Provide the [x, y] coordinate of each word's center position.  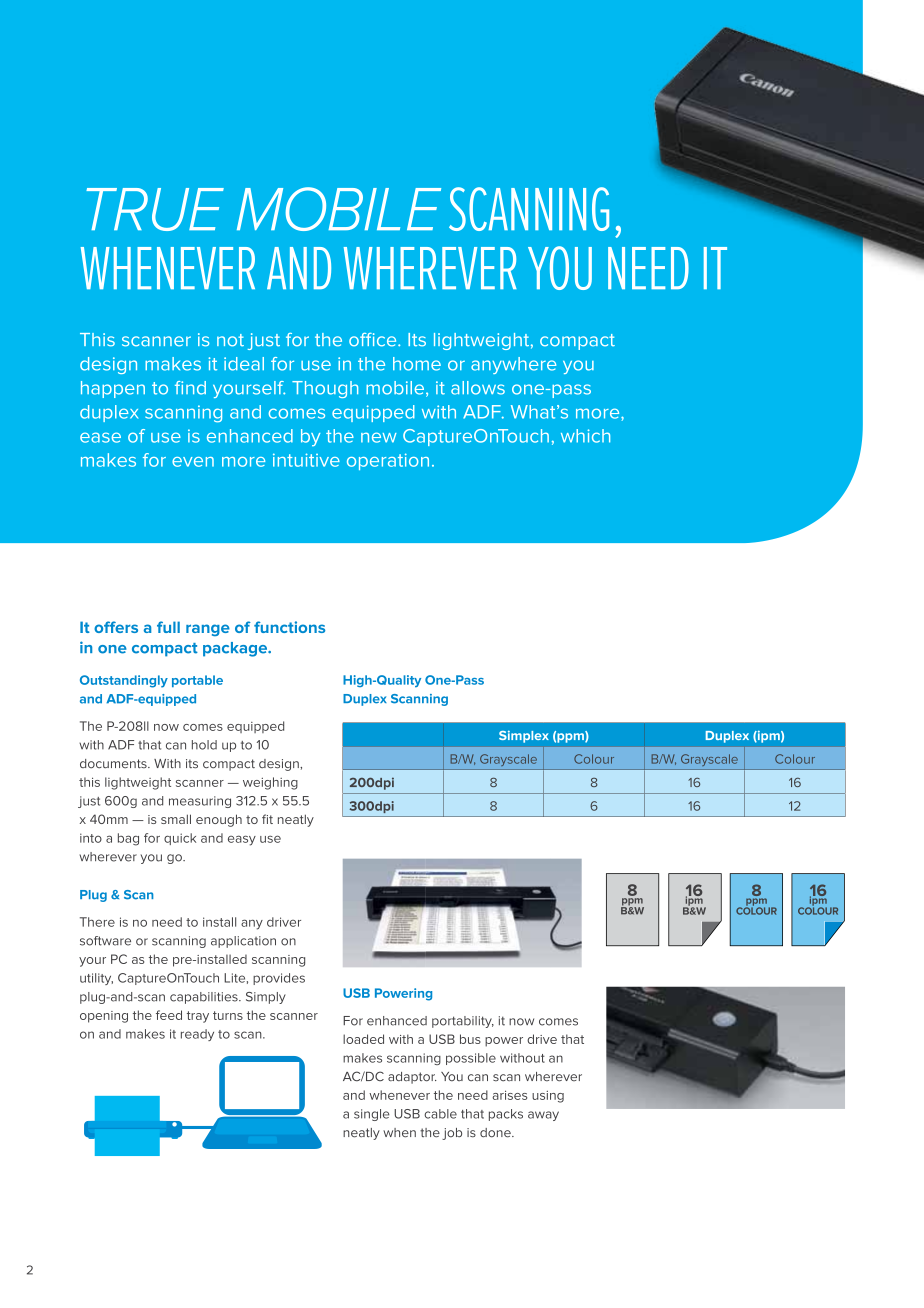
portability [463, 1022]
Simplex [524, 736]
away [543, 1116]
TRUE [155, 209]
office [374, 340]
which [585, 436]
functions [289, 627]
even [193, 462]
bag [128, 839]
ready [197, 1035]
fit [267, 819]
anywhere [513, 365]
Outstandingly [124, 681]
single [371, 1115]
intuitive [306, 460]
